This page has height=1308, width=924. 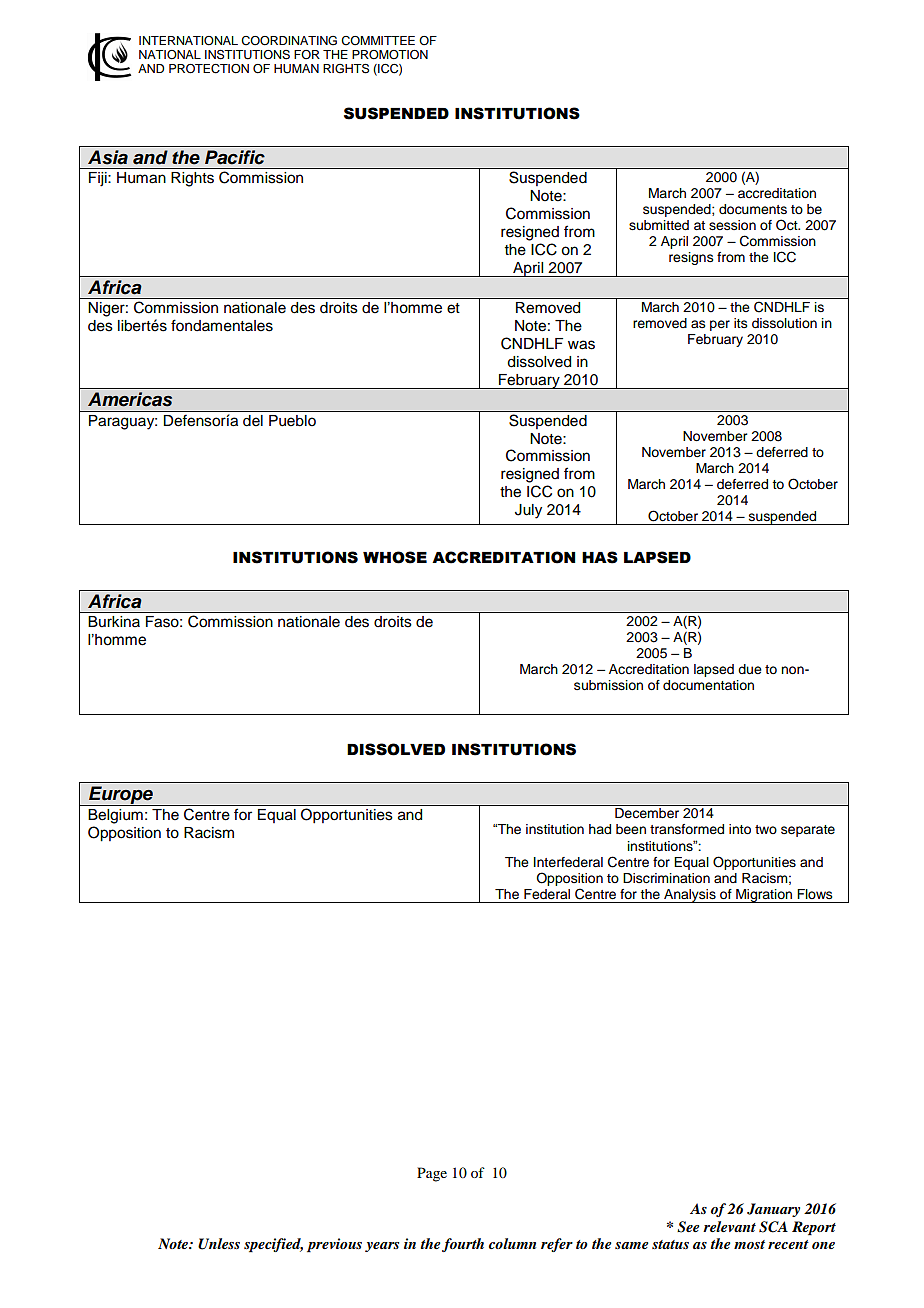 I want to click on fourth, so click(x=463, y=1245).
